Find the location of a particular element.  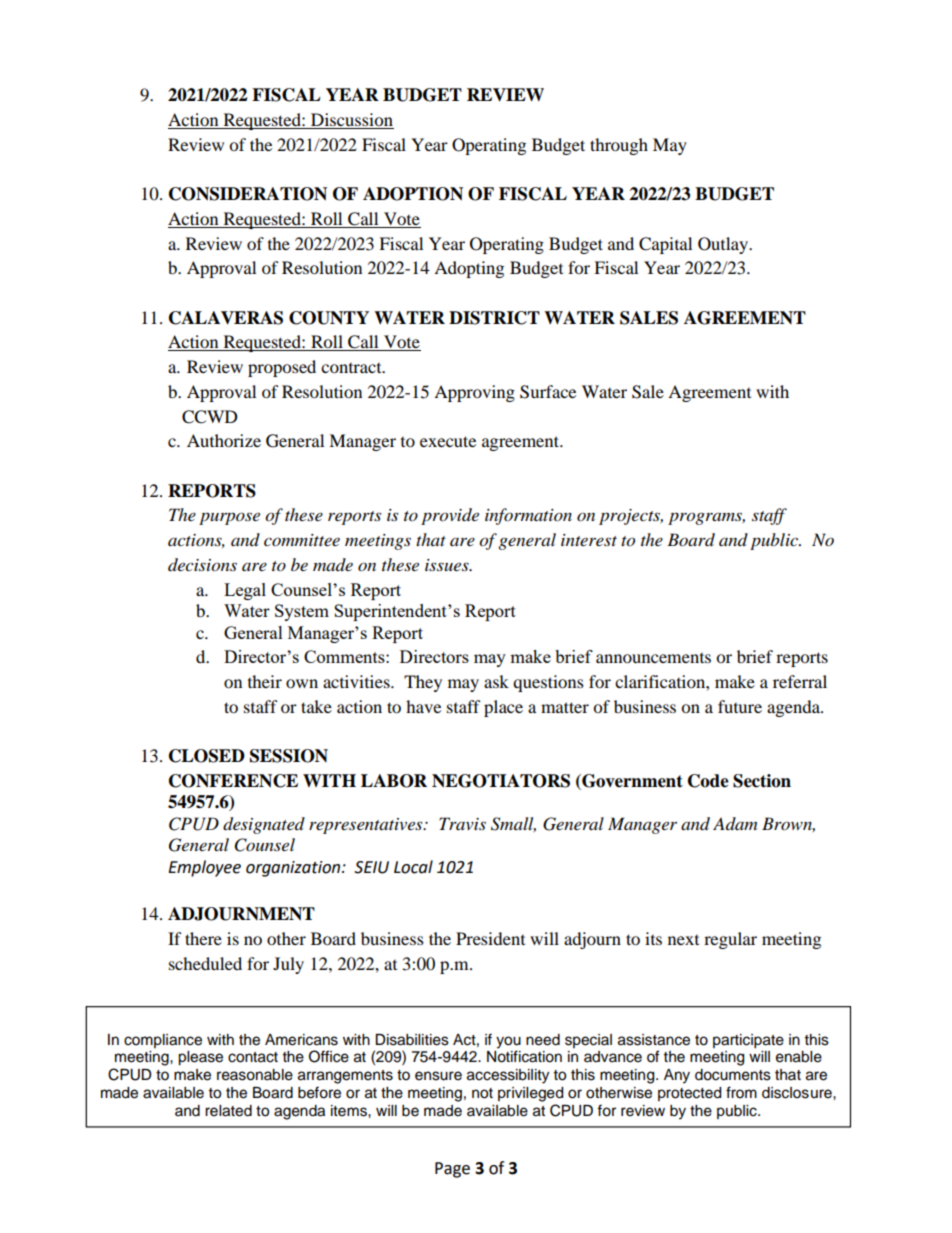

regular is located at coordinates (730, 940).
